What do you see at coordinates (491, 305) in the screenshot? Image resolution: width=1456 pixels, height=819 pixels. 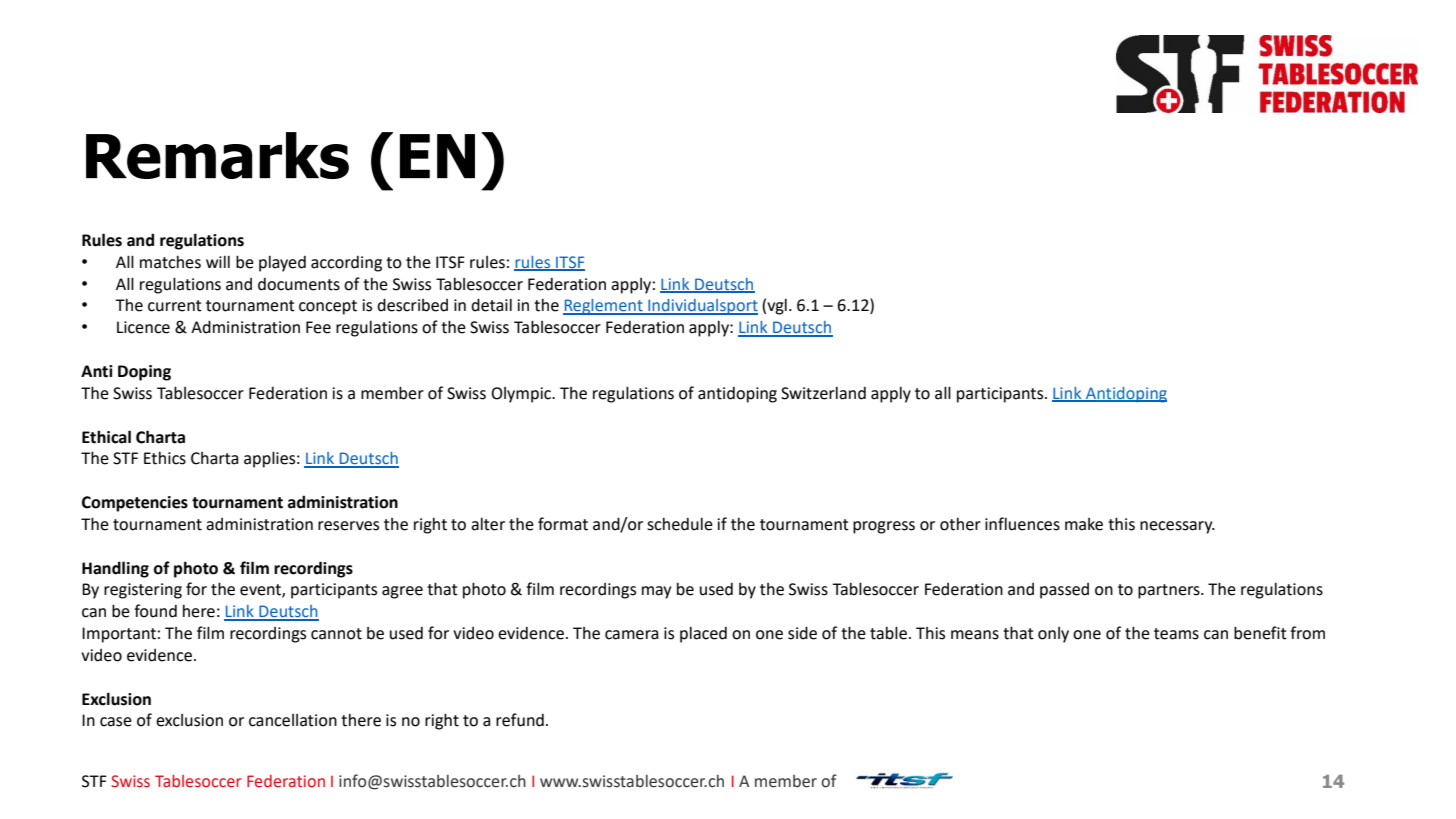 I see `detail` at bounding box center [491, 305].
